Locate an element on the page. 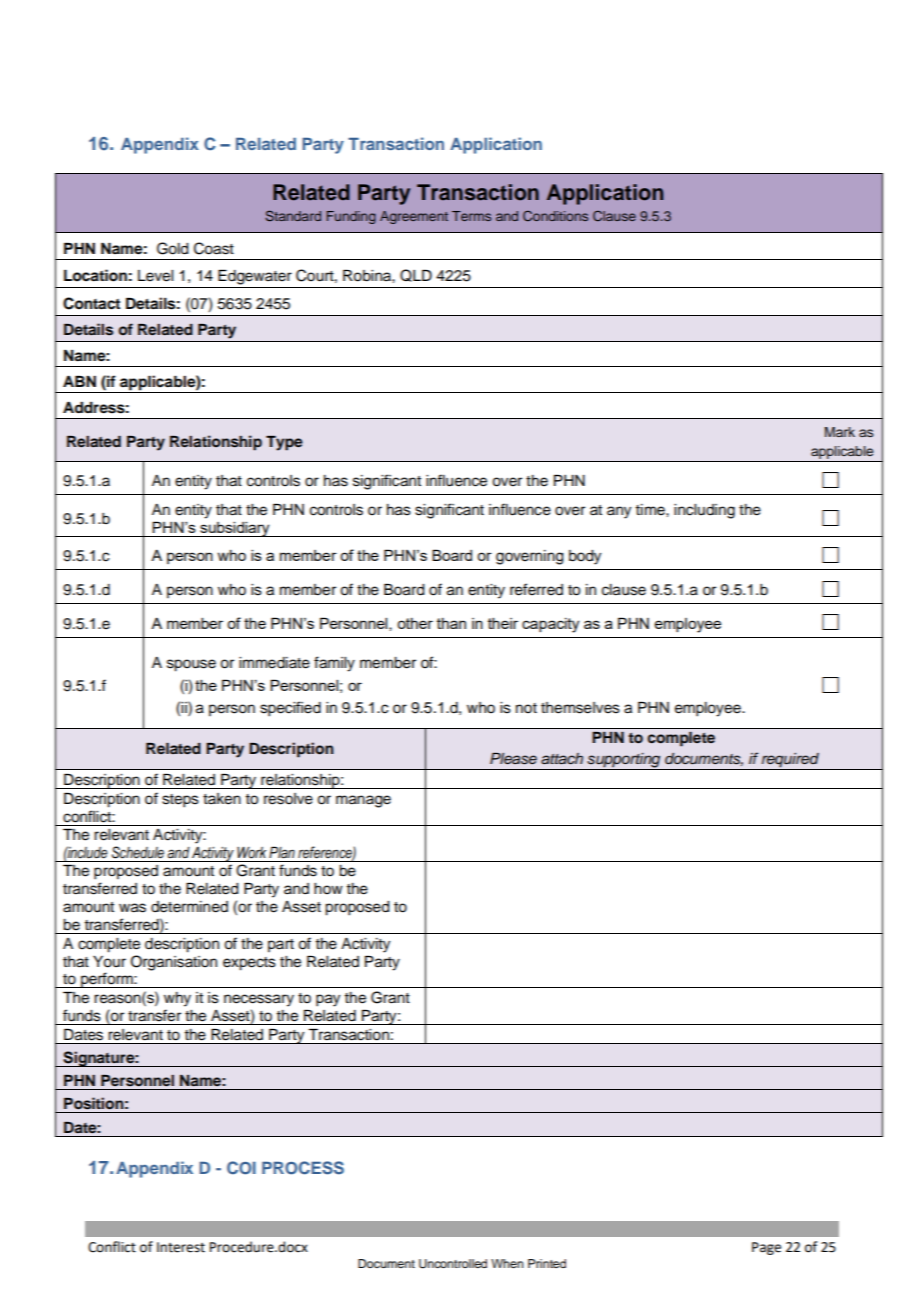  Interest is located at coordinates (181, 1247).
